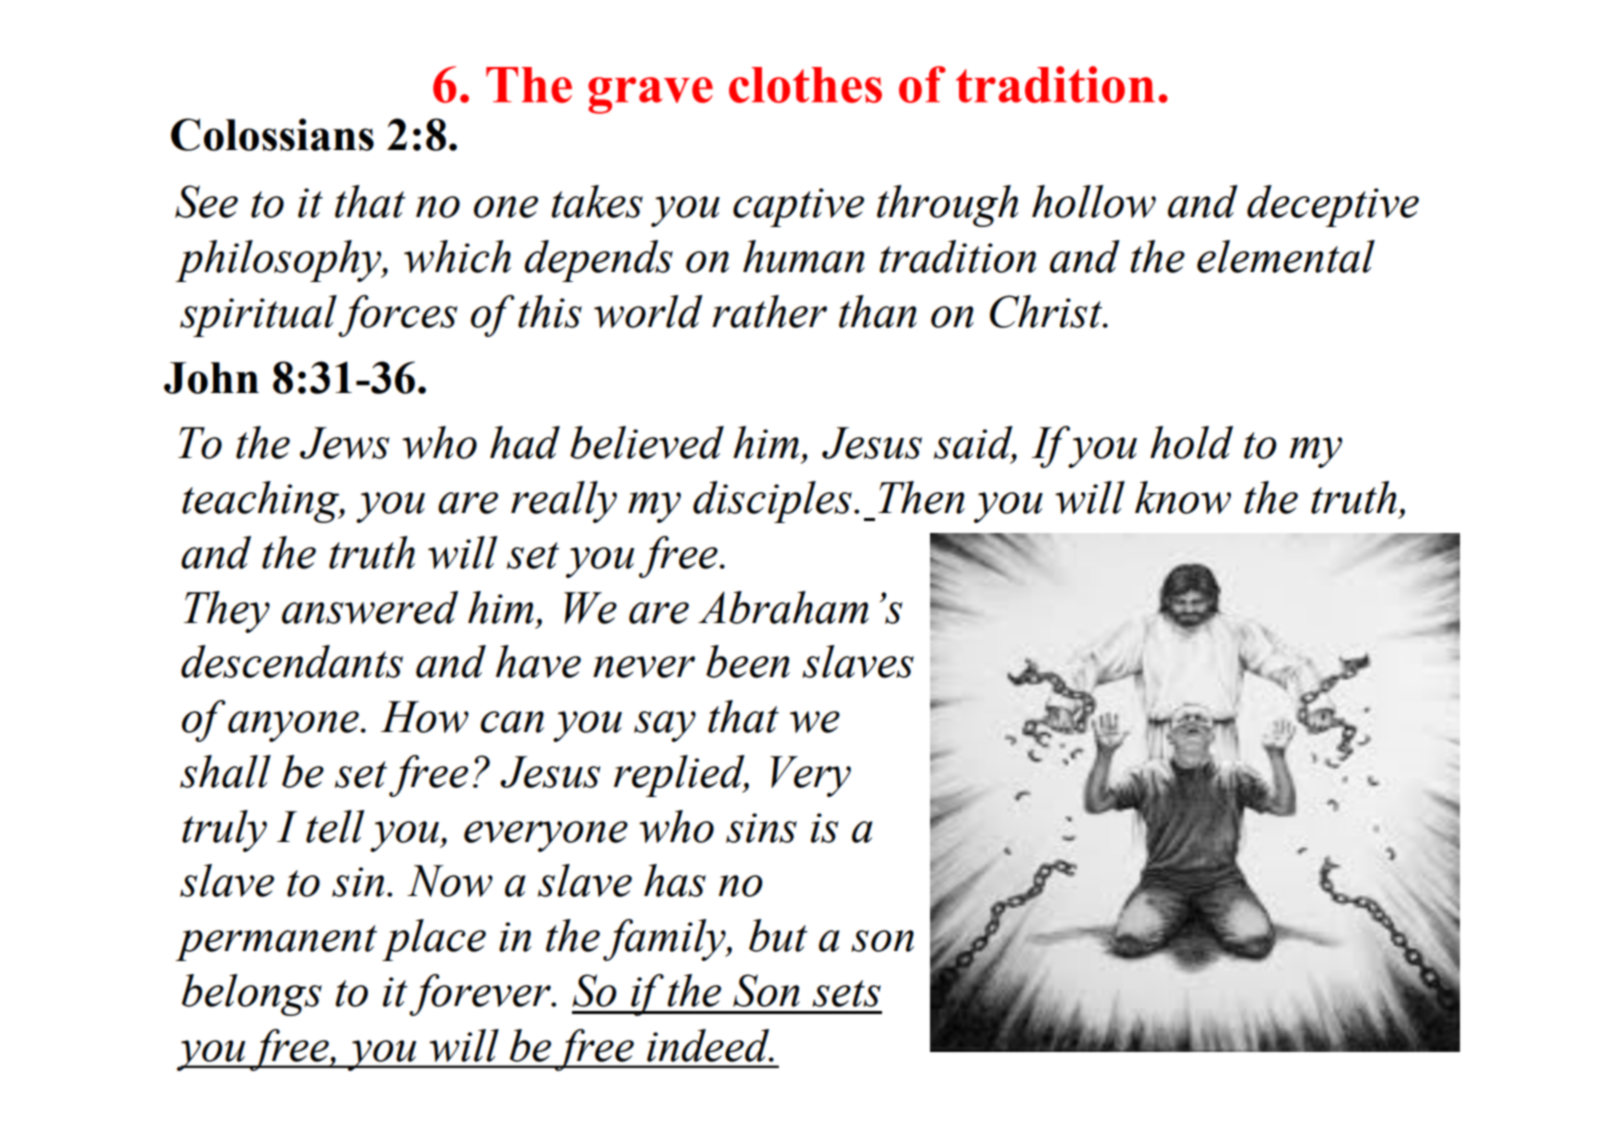 The width and height of the screenshot is (1602, 1132). I want to click on disciples, so click(772, 502).
